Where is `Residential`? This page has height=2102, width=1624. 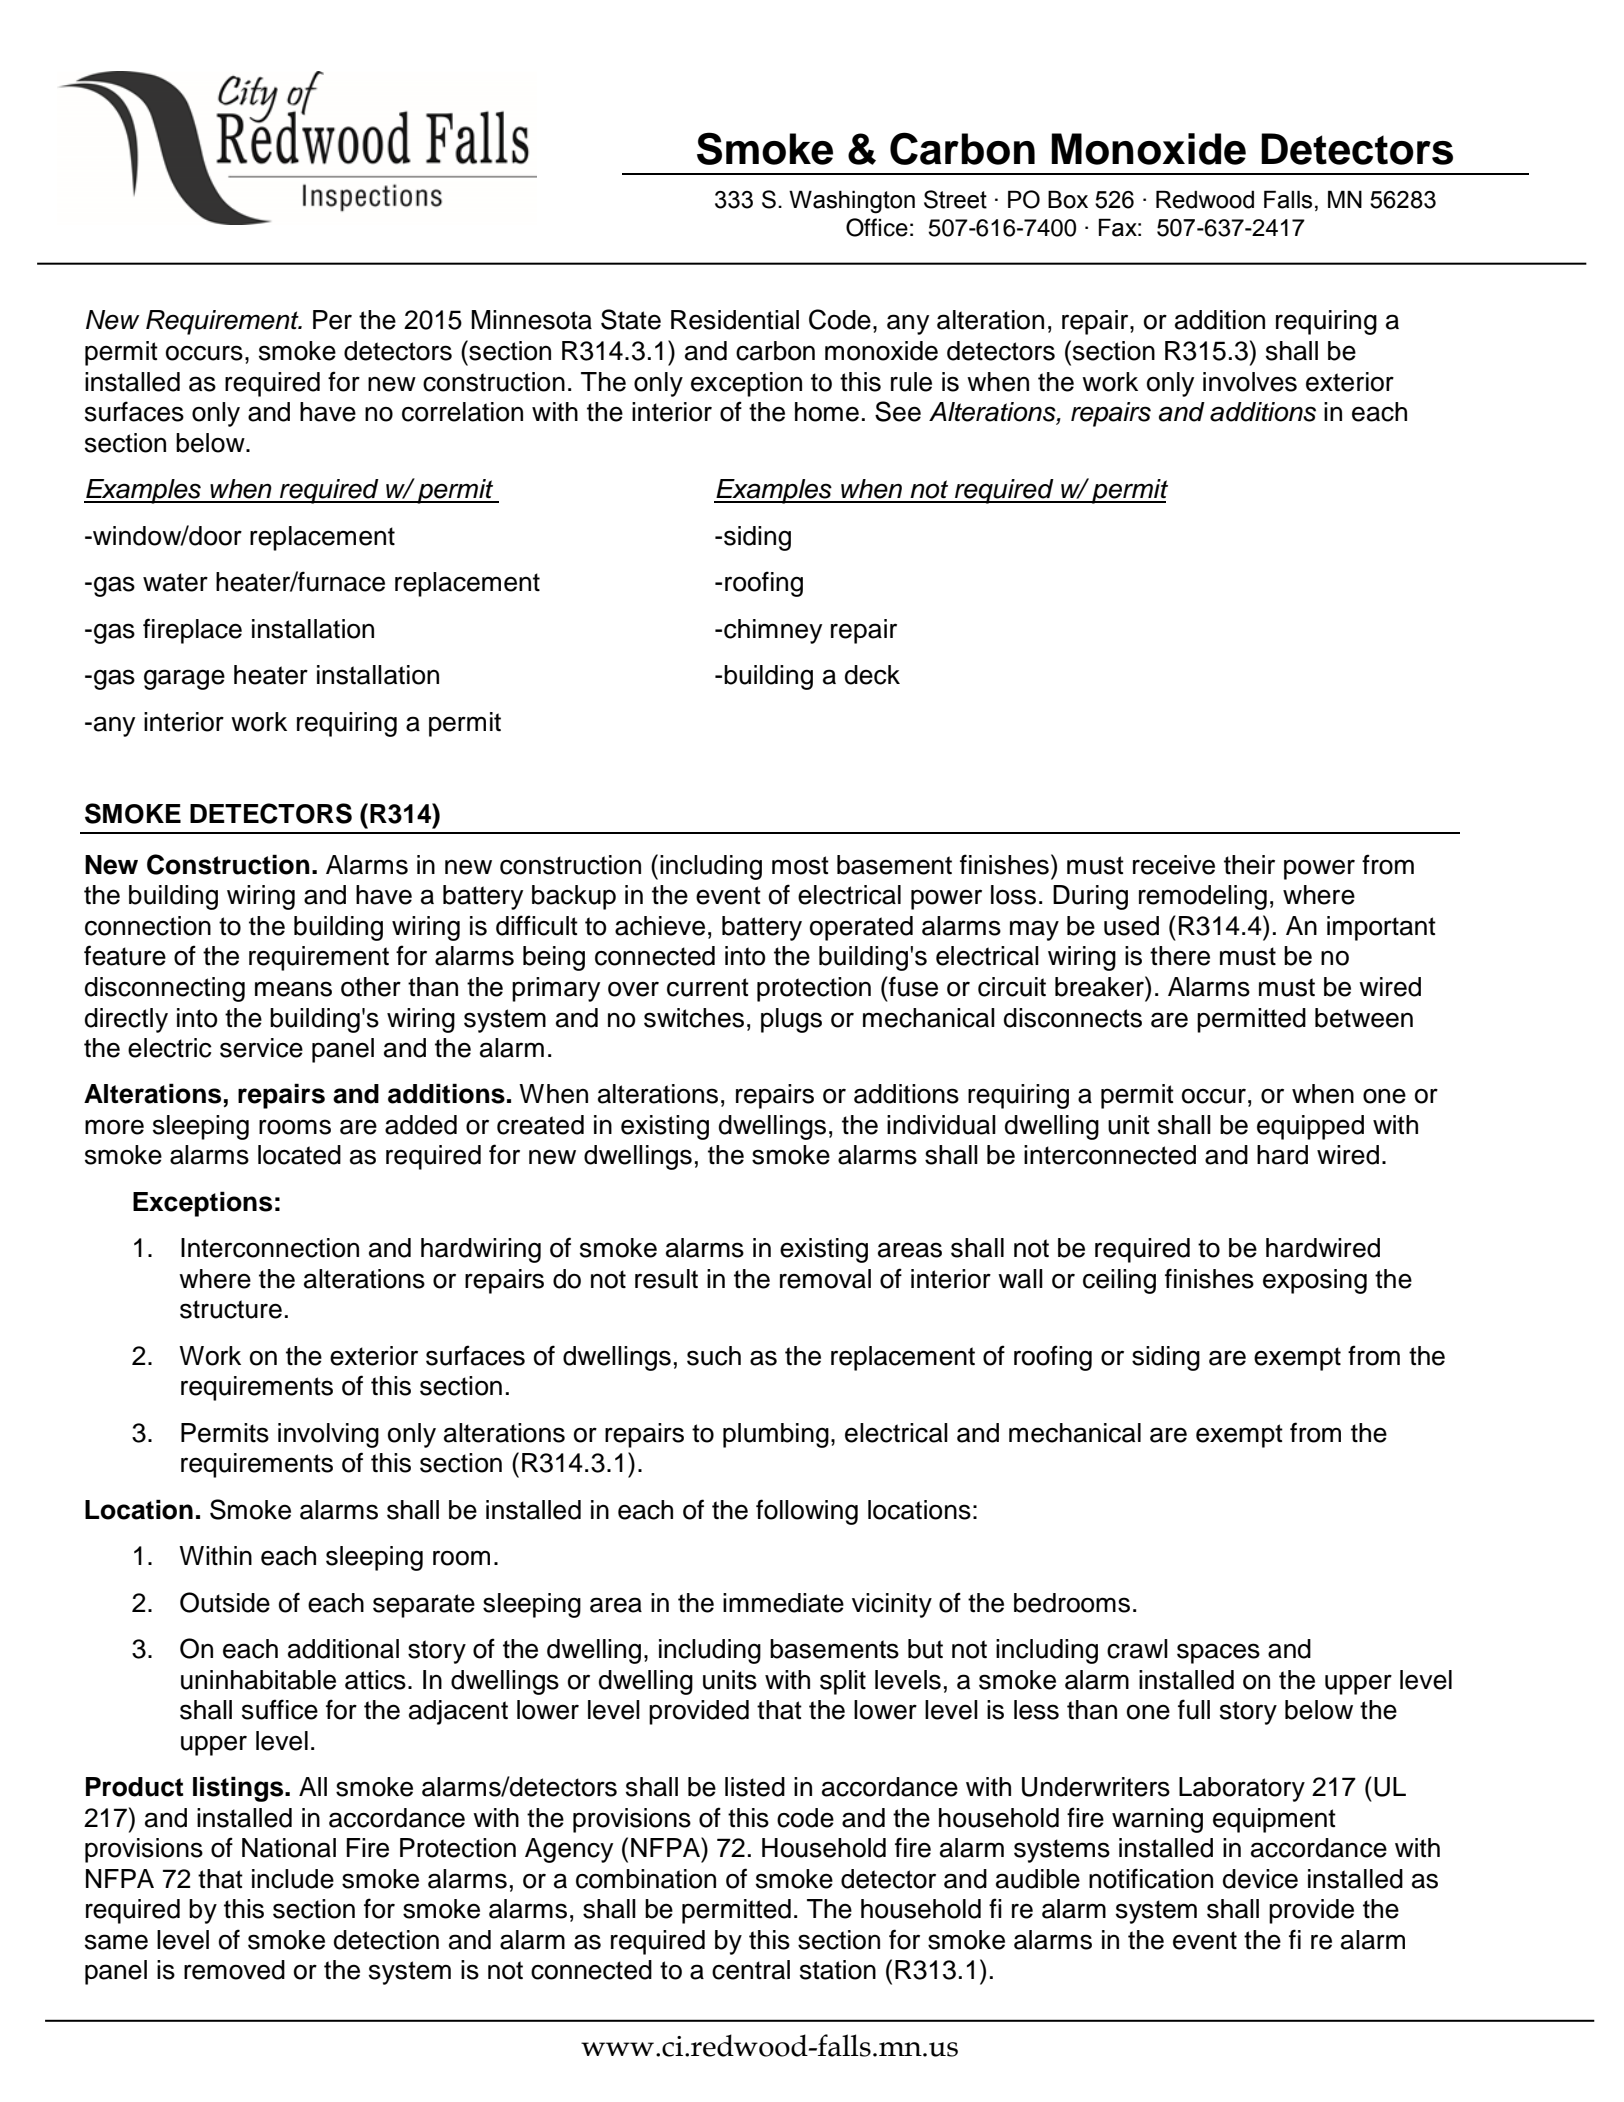 Residential is located at coordinates (735, 320).
